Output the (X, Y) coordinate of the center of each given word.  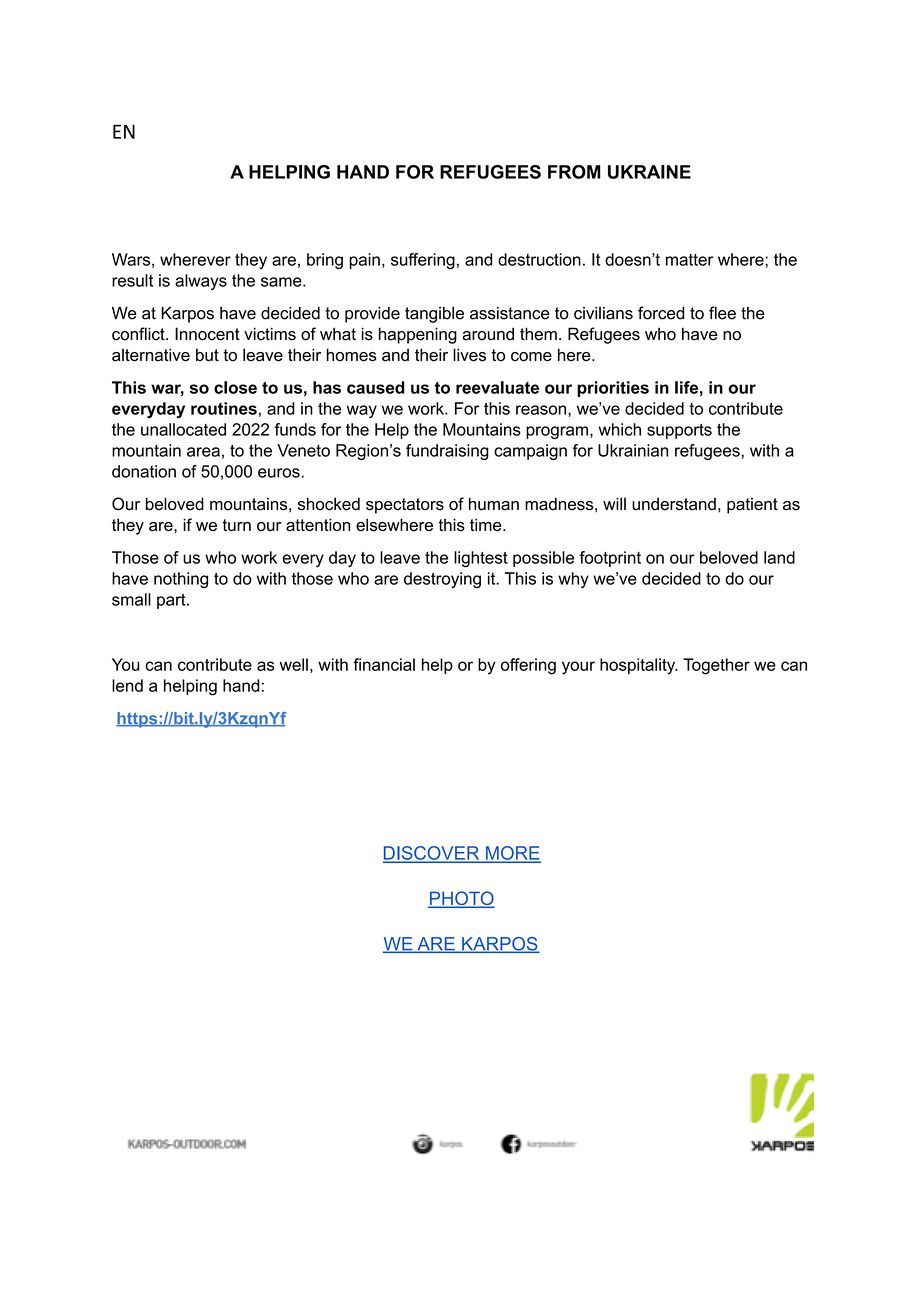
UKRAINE (649, 172)
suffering (423, 261)
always (201, 282)
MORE (512, 854)
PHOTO (461, 899)
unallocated (183, 429)
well (294, 664)
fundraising (447, 452)
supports (679, 431)
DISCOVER (432, 854)
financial (384, 664)
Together (716, 666)
